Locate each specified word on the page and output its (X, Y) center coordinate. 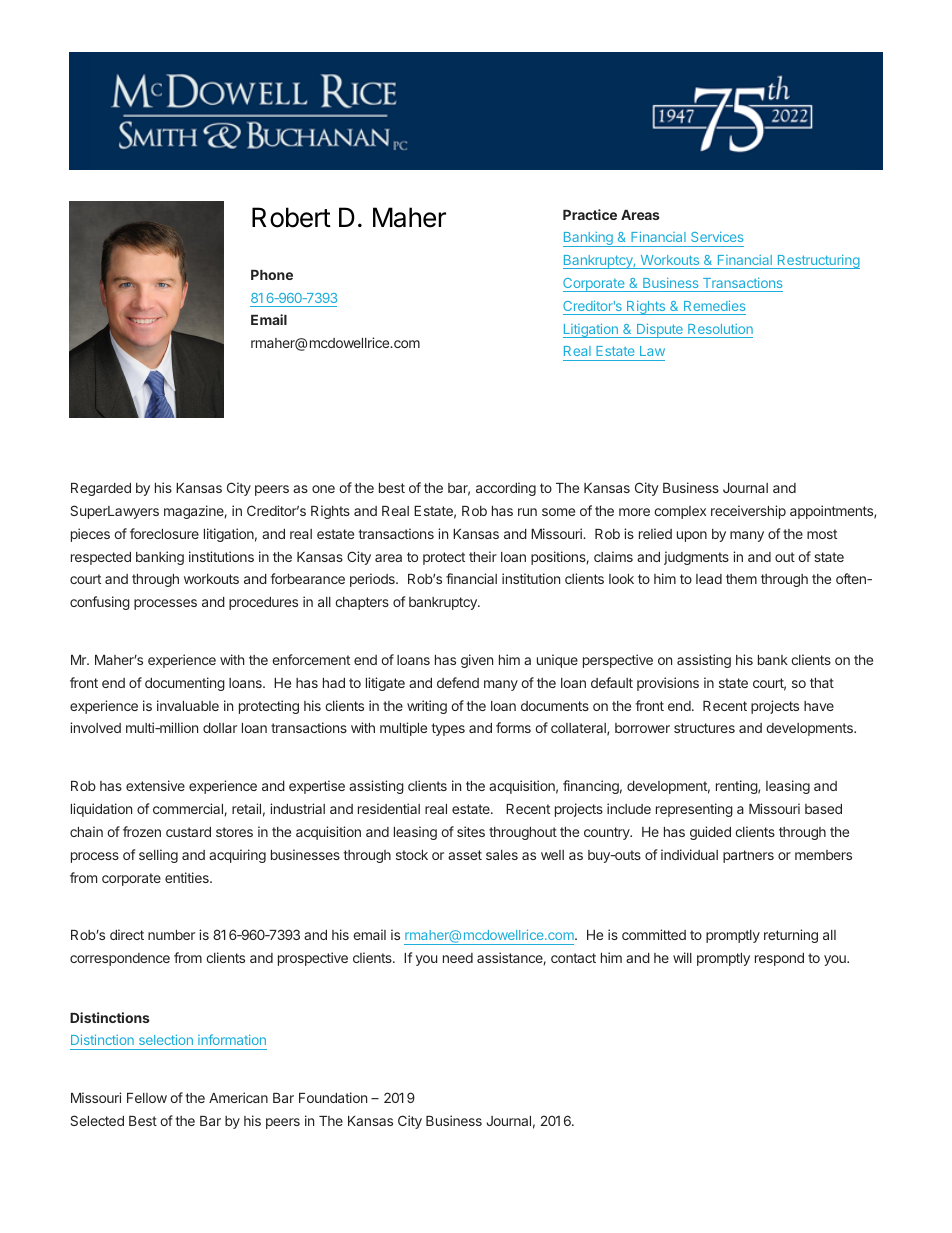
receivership (748, 512)
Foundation (333, 1097)
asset (465, 855)
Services (717, 237)
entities (188, 877)
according (506, 489)
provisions (668, 684)
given (477, 661)
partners (748, 856)
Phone (272, 275)
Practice (590, 214)
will (682, 957)
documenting (185, 684)
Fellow (147, 1098)
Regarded (101, 489)
